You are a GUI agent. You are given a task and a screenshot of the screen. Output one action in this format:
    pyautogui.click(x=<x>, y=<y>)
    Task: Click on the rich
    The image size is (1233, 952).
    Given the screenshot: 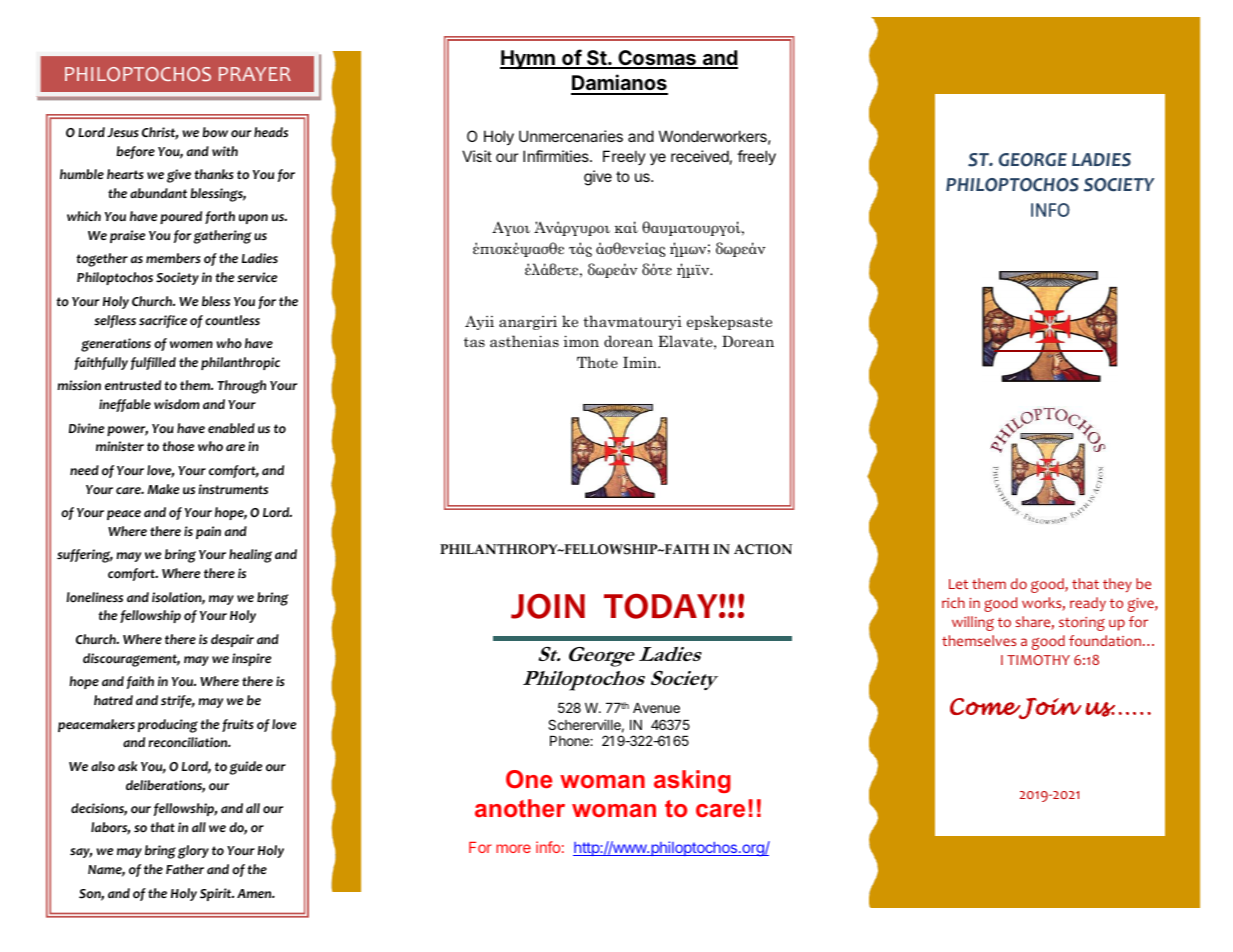 What is the action you would take?
    pyautogui.click(x=953, y=602)
